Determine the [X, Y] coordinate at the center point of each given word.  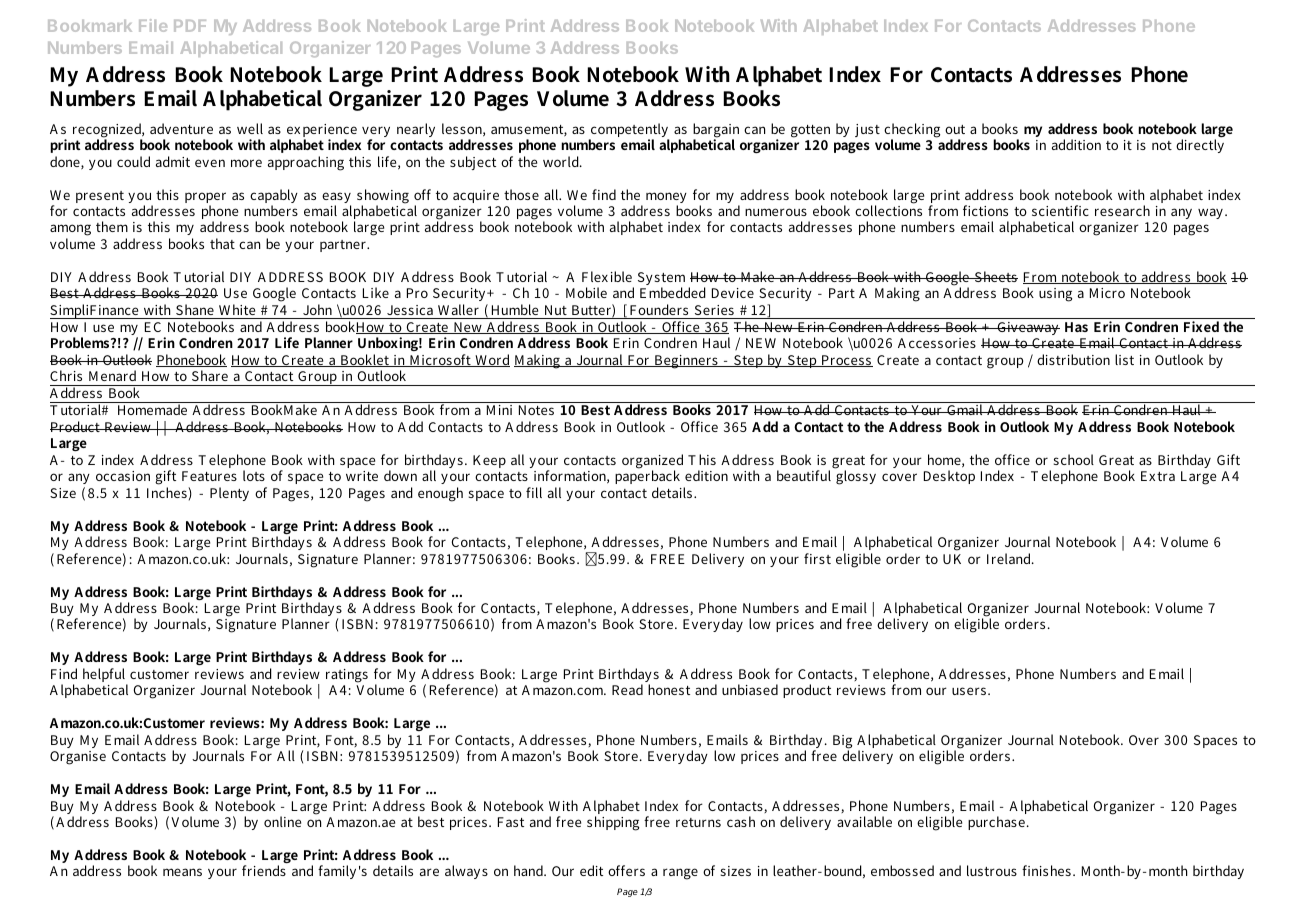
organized [652, 462]
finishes [1046, 870]
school [1074, 459]
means [182, 872]
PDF [190, 26]
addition [1076, 144]
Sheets [995, 276]
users [969, 691]
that [222, 243]
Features [209, 476]
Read [627, 689]
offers [626, 870]
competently [629, 131]
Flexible [607, 276]
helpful [105, 676]
